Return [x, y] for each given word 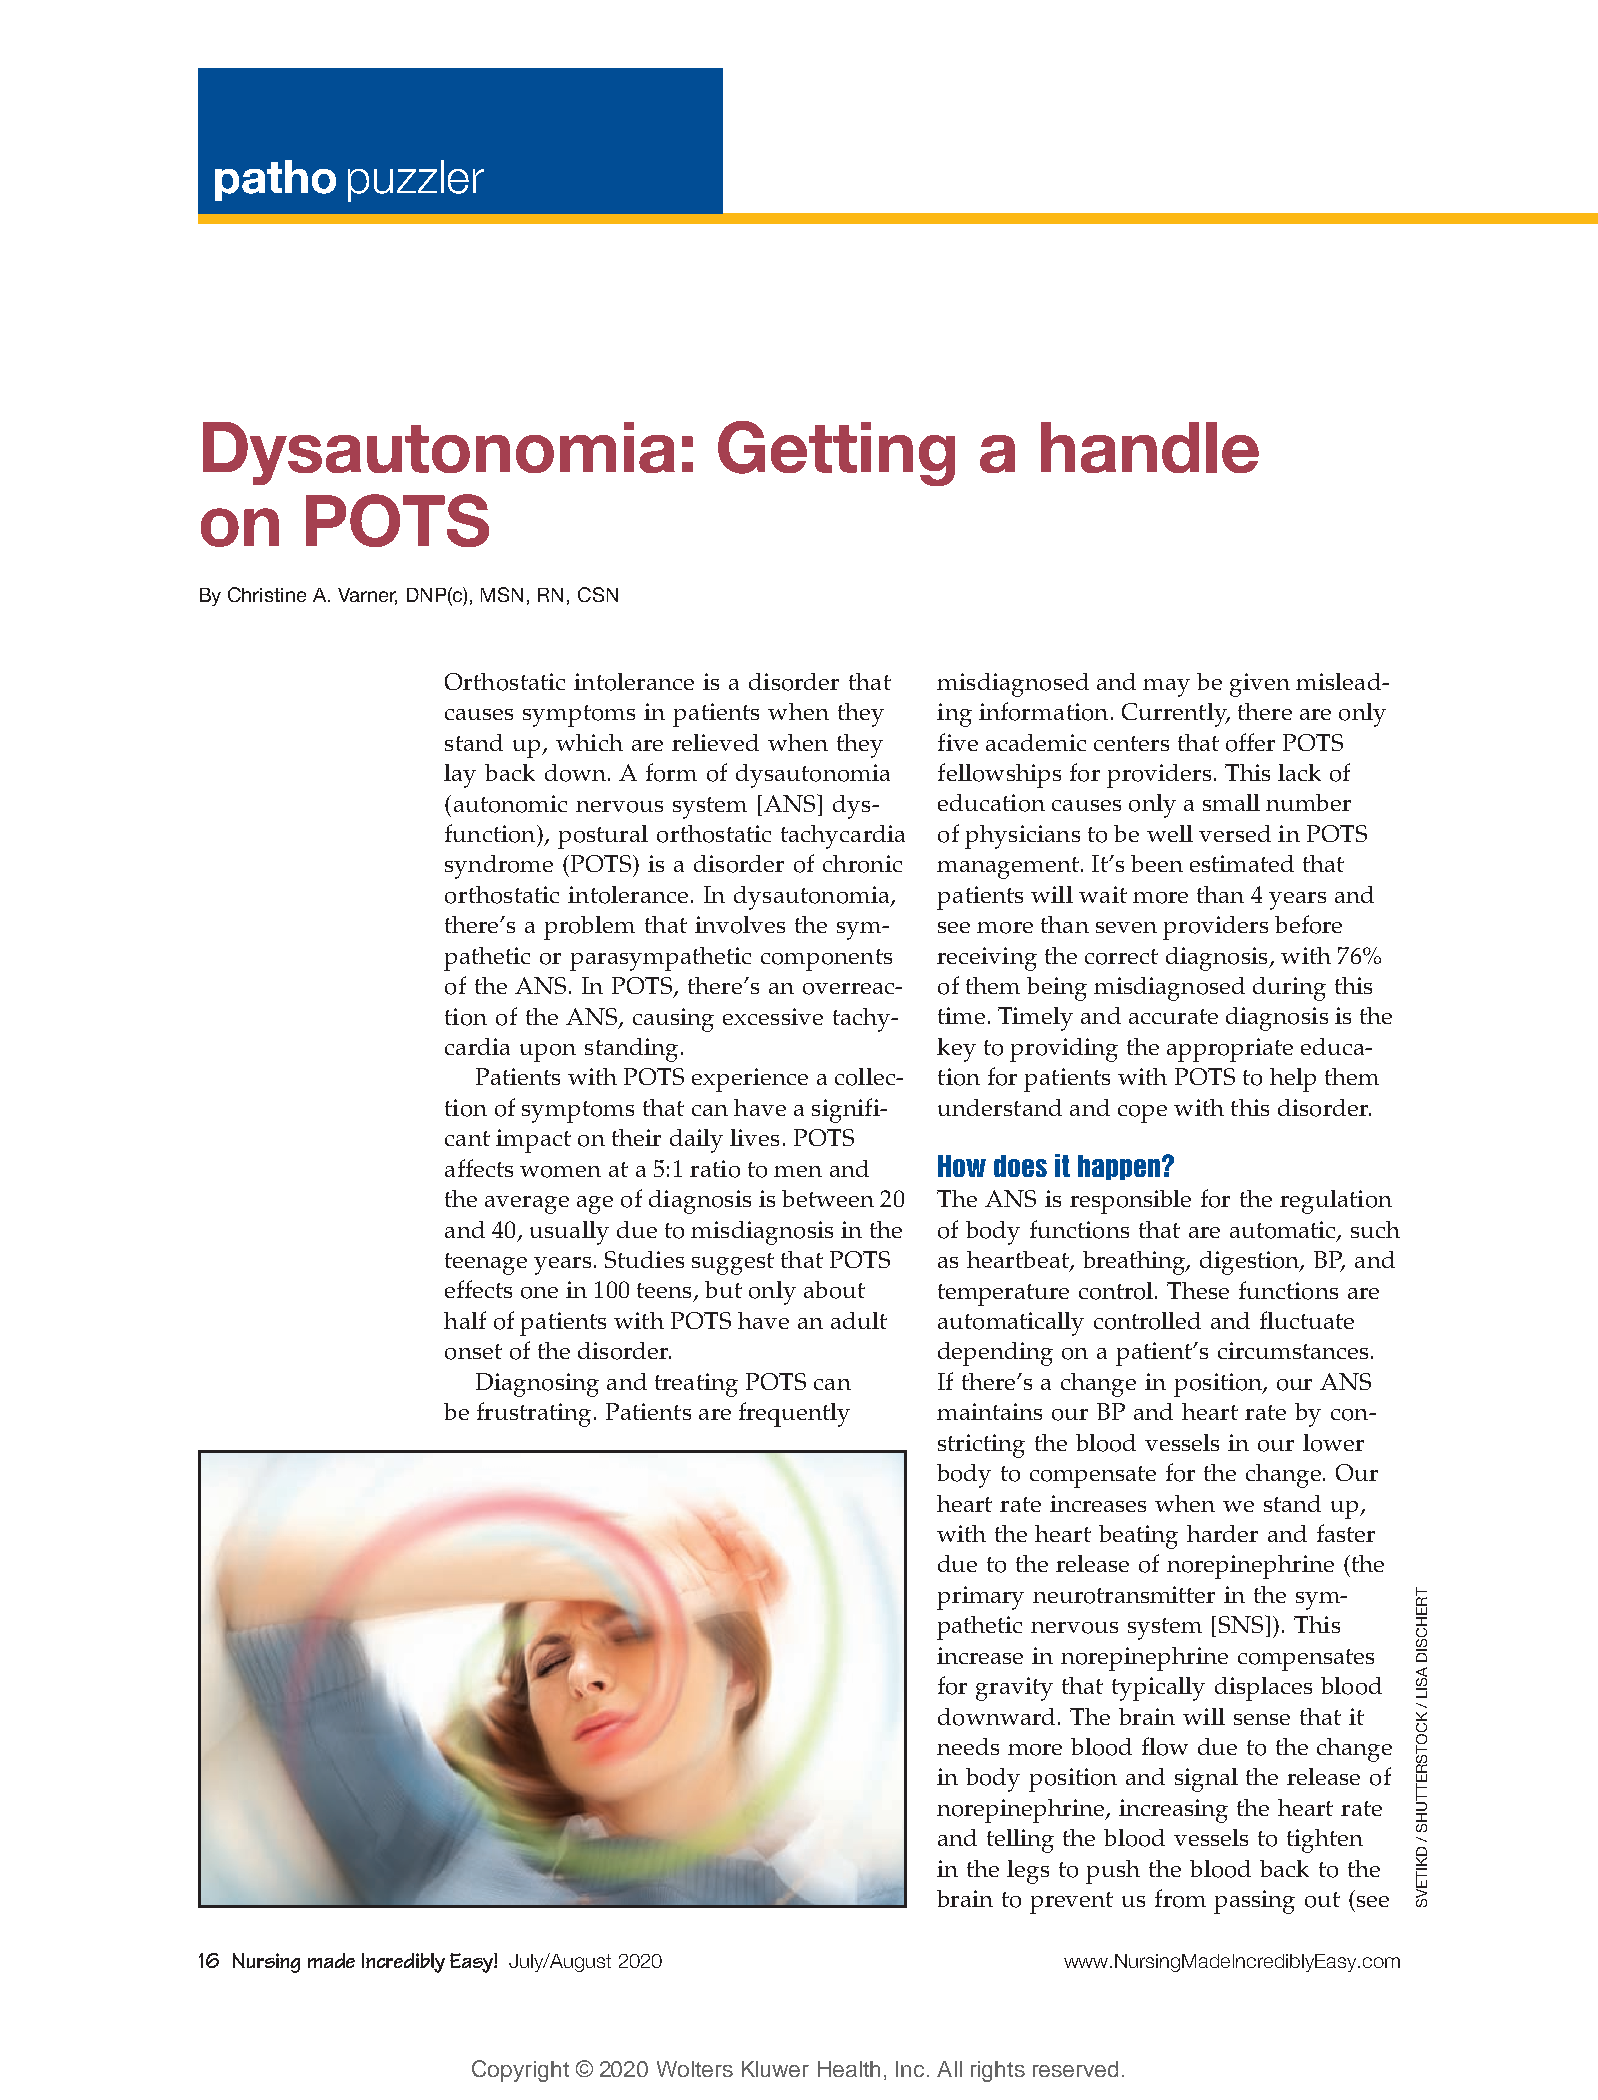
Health [849, 2069]
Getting [836, 453]
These [1198, 1290]
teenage [486, 1264]
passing [1254, 1902]
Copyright [520, 2071]
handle [1150, 447]
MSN [502, 594]
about [834, 1290]
